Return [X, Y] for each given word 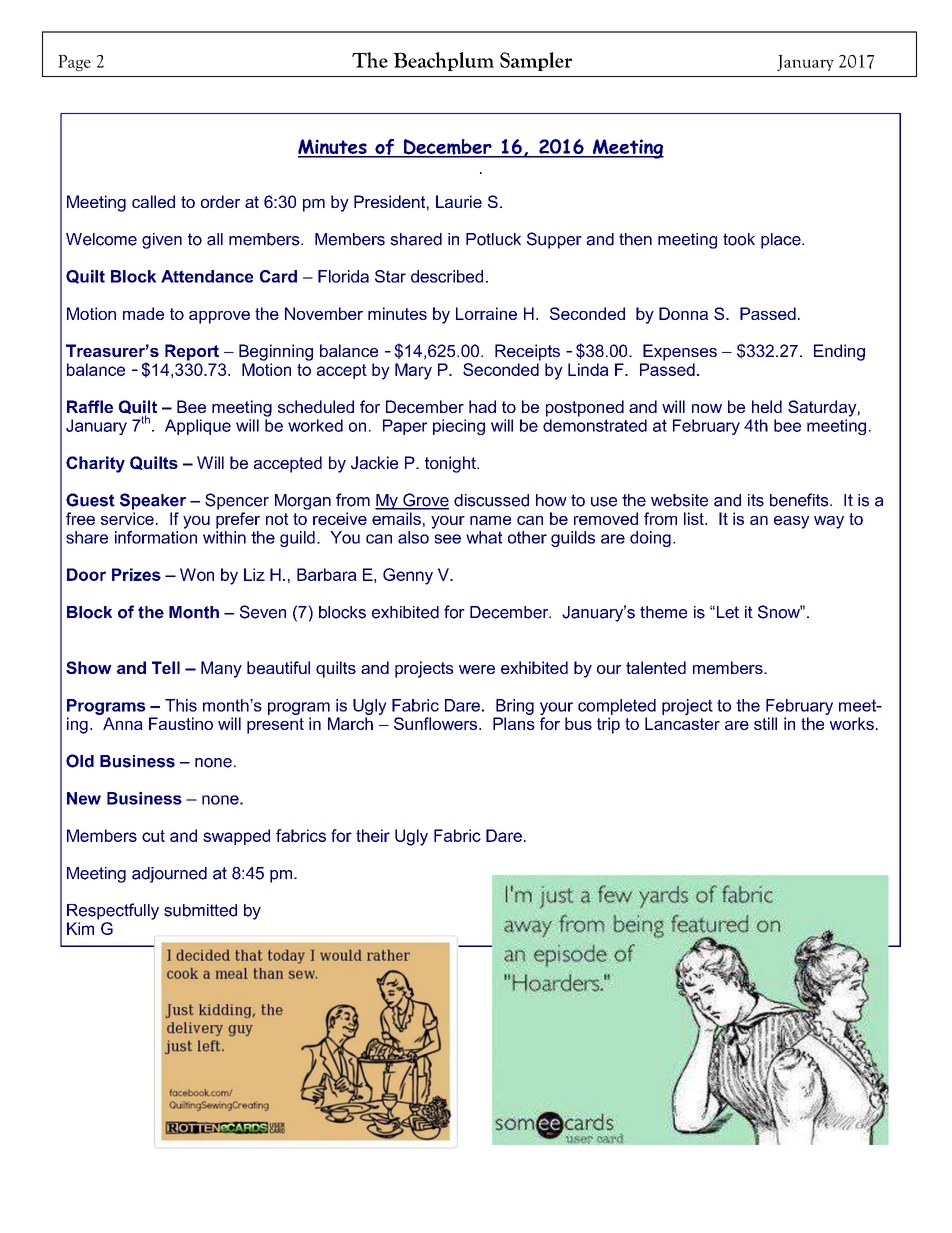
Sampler [536, 61]
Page [74, 63]
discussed [491, 500]
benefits [800, 500]
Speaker [153, 501]
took [739, 239]
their [373, 835]
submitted [200, 910]
